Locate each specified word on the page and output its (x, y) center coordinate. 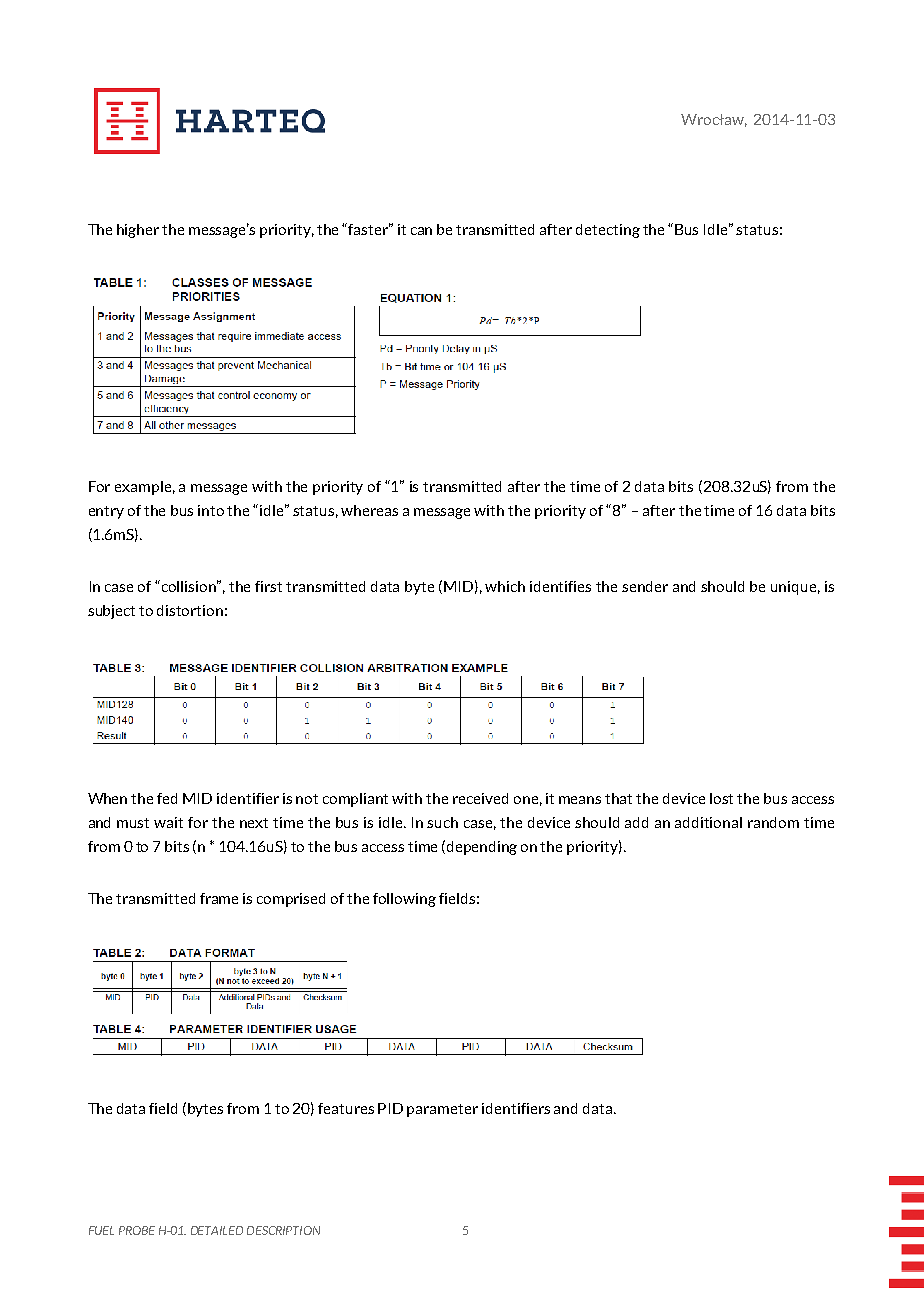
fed (167, 798)
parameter (442, 1110)
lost (721, 798)
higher (138, 231)
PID (390, 1108)
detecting (608, 231)
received (480, 798)
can (421, 231)
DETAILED (217, 1230)
